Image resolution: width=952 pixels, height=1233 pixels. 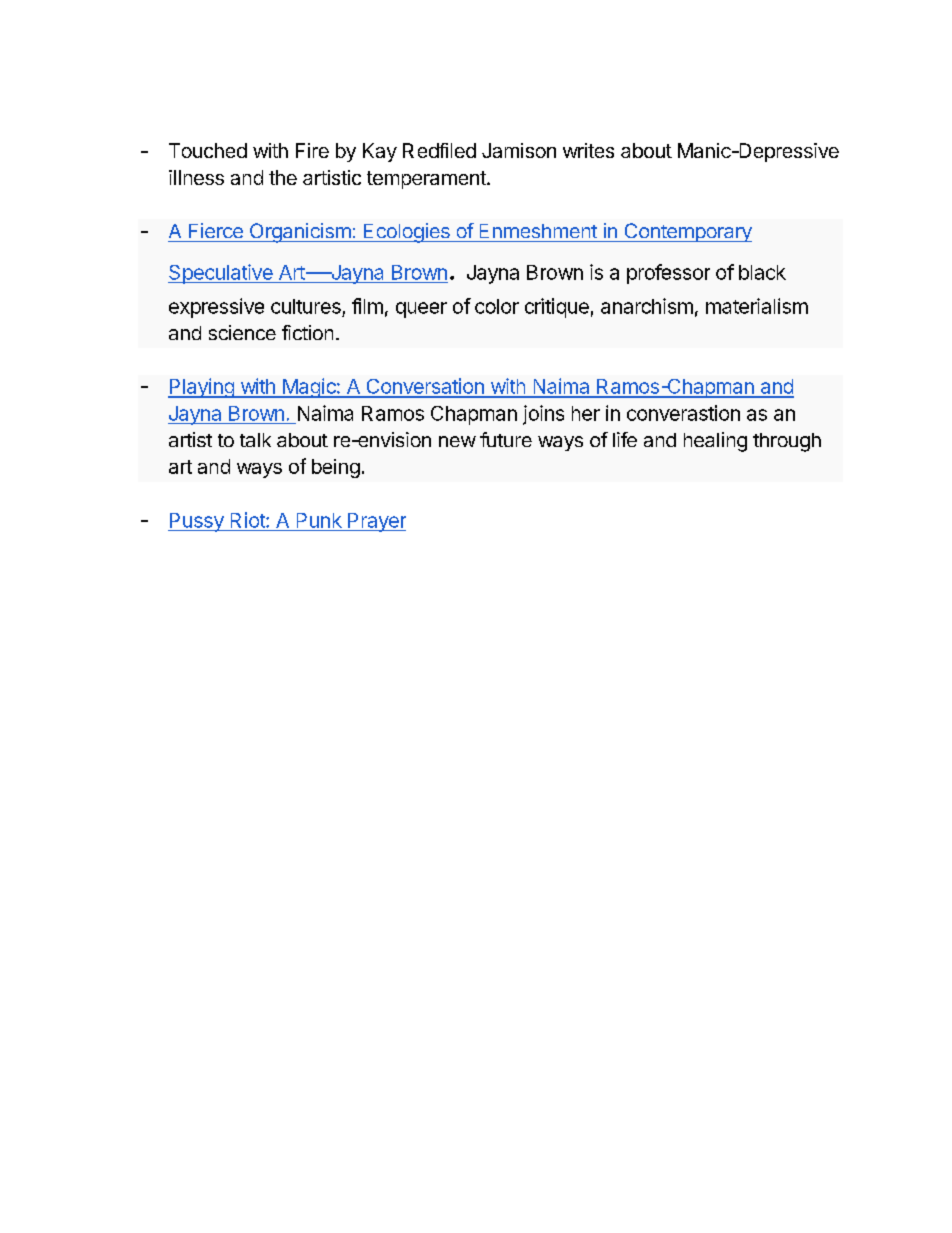 I want to click on science, so click(x=242, y=332).
